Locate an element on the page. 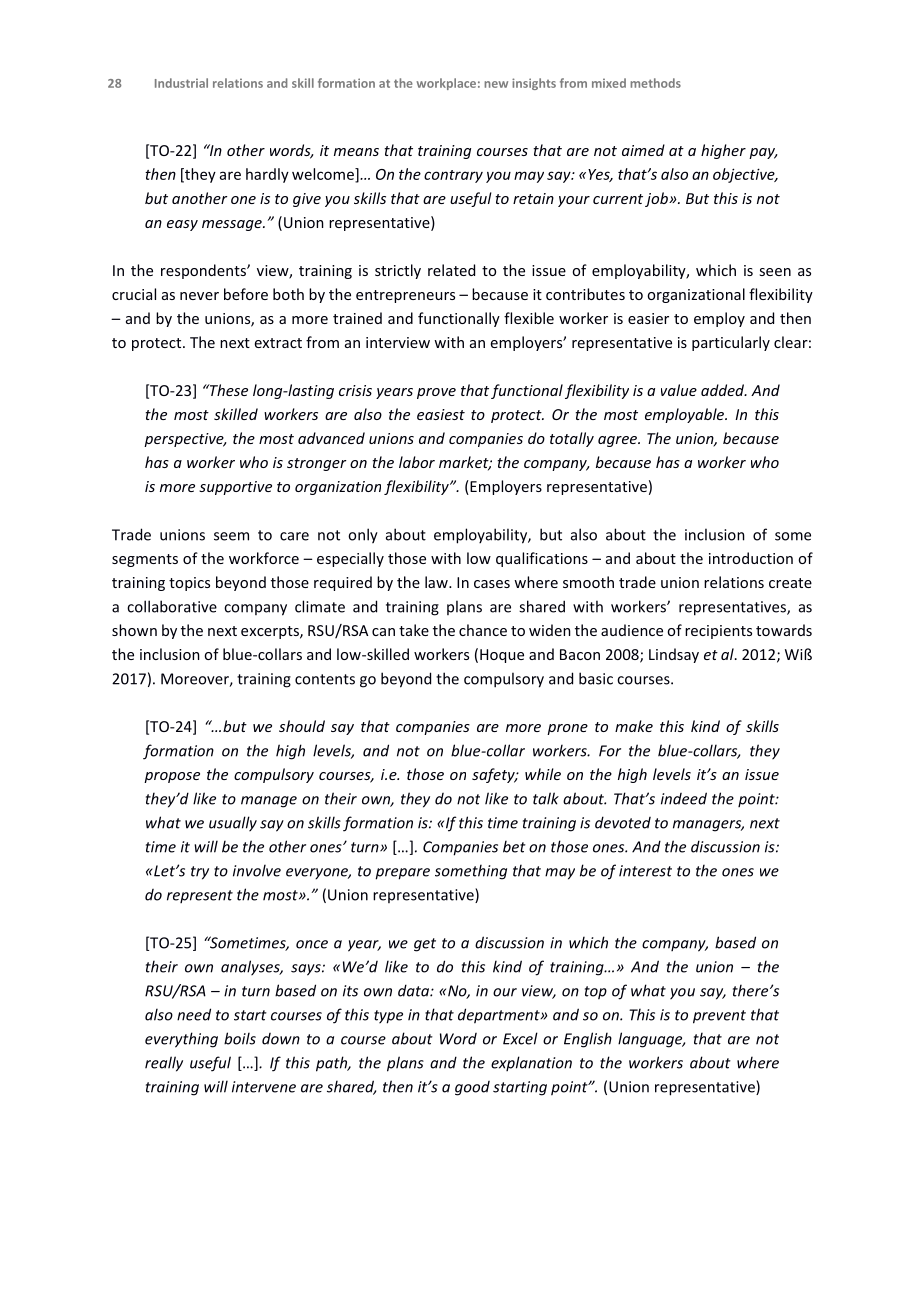 This image has width=924, height=1309. easiest is located at coordinates (441, 414).
